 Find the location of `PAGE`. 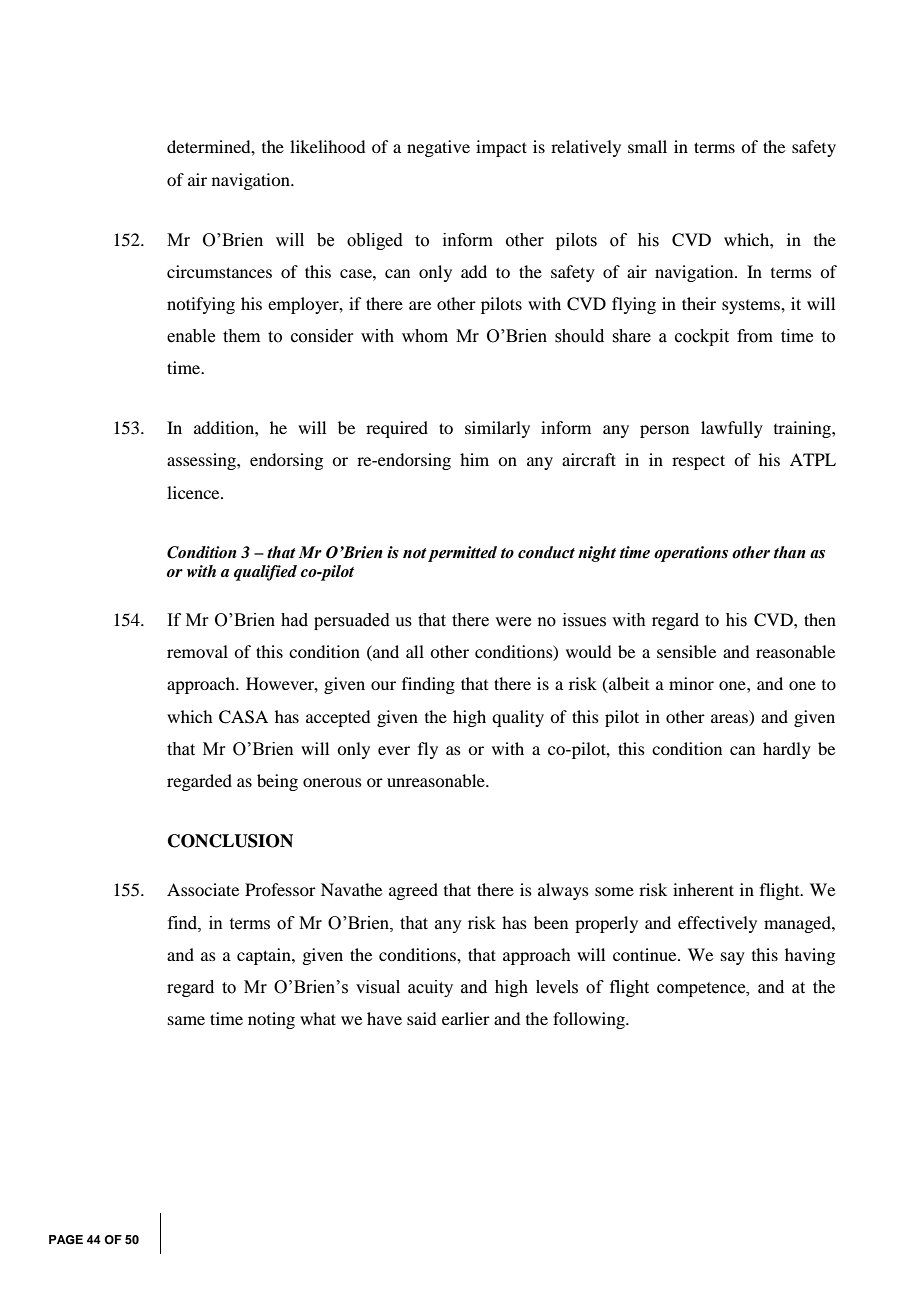

PAGE is located at coordinates (66, 1240).
